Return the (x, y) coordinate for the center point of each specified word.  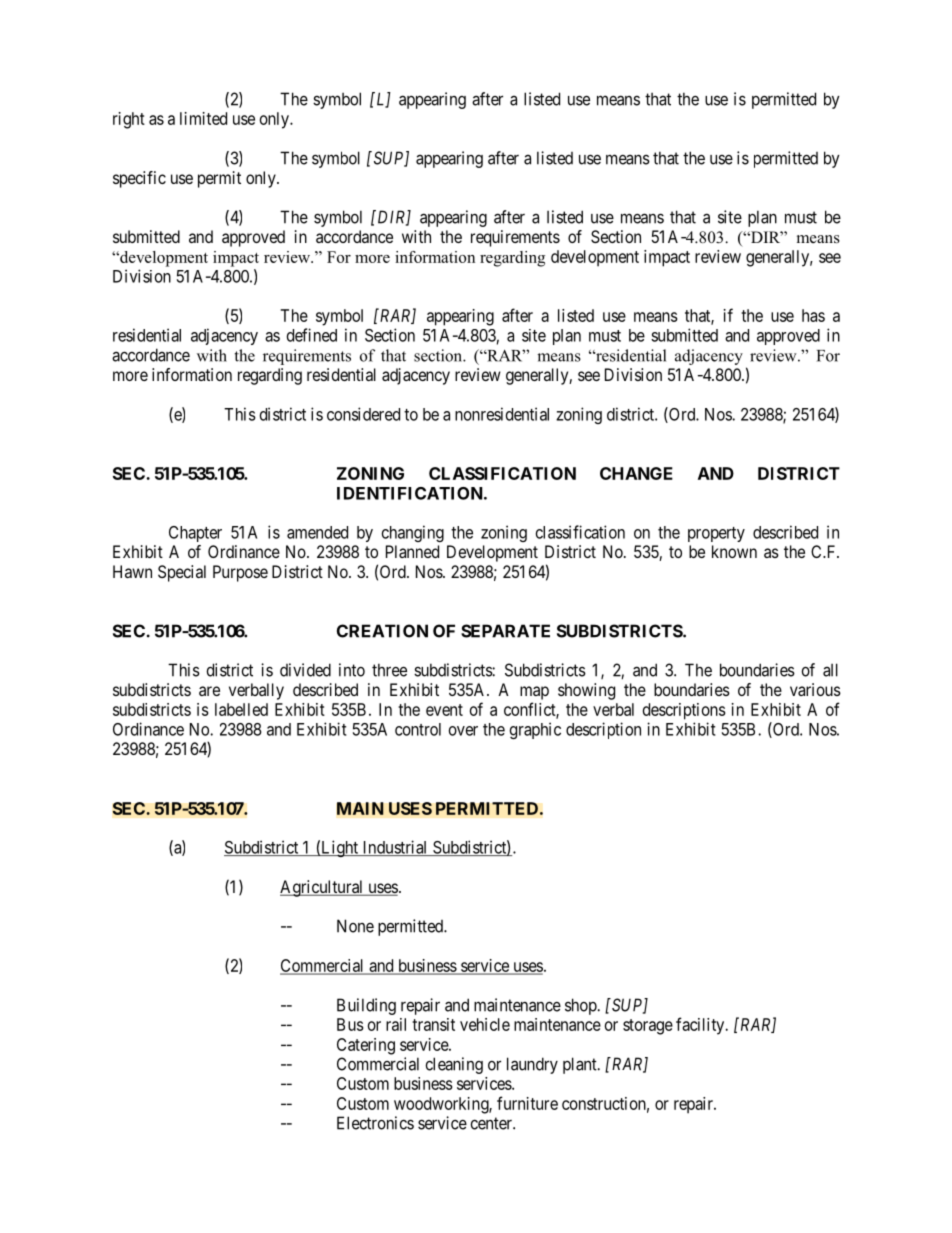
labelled (241, 709)
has (813, 315)
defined (312, 335)
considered (363, 414)
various (815, 689)
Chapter (195, 534)
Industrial (395, 848)
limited (203, 118)
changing (413, 533)
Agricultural (323, 888)
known (734, 551)
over (463, 731)
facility (701, 1026)
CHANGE (636, 473)
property (716, 534)
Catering (366, 1046)
